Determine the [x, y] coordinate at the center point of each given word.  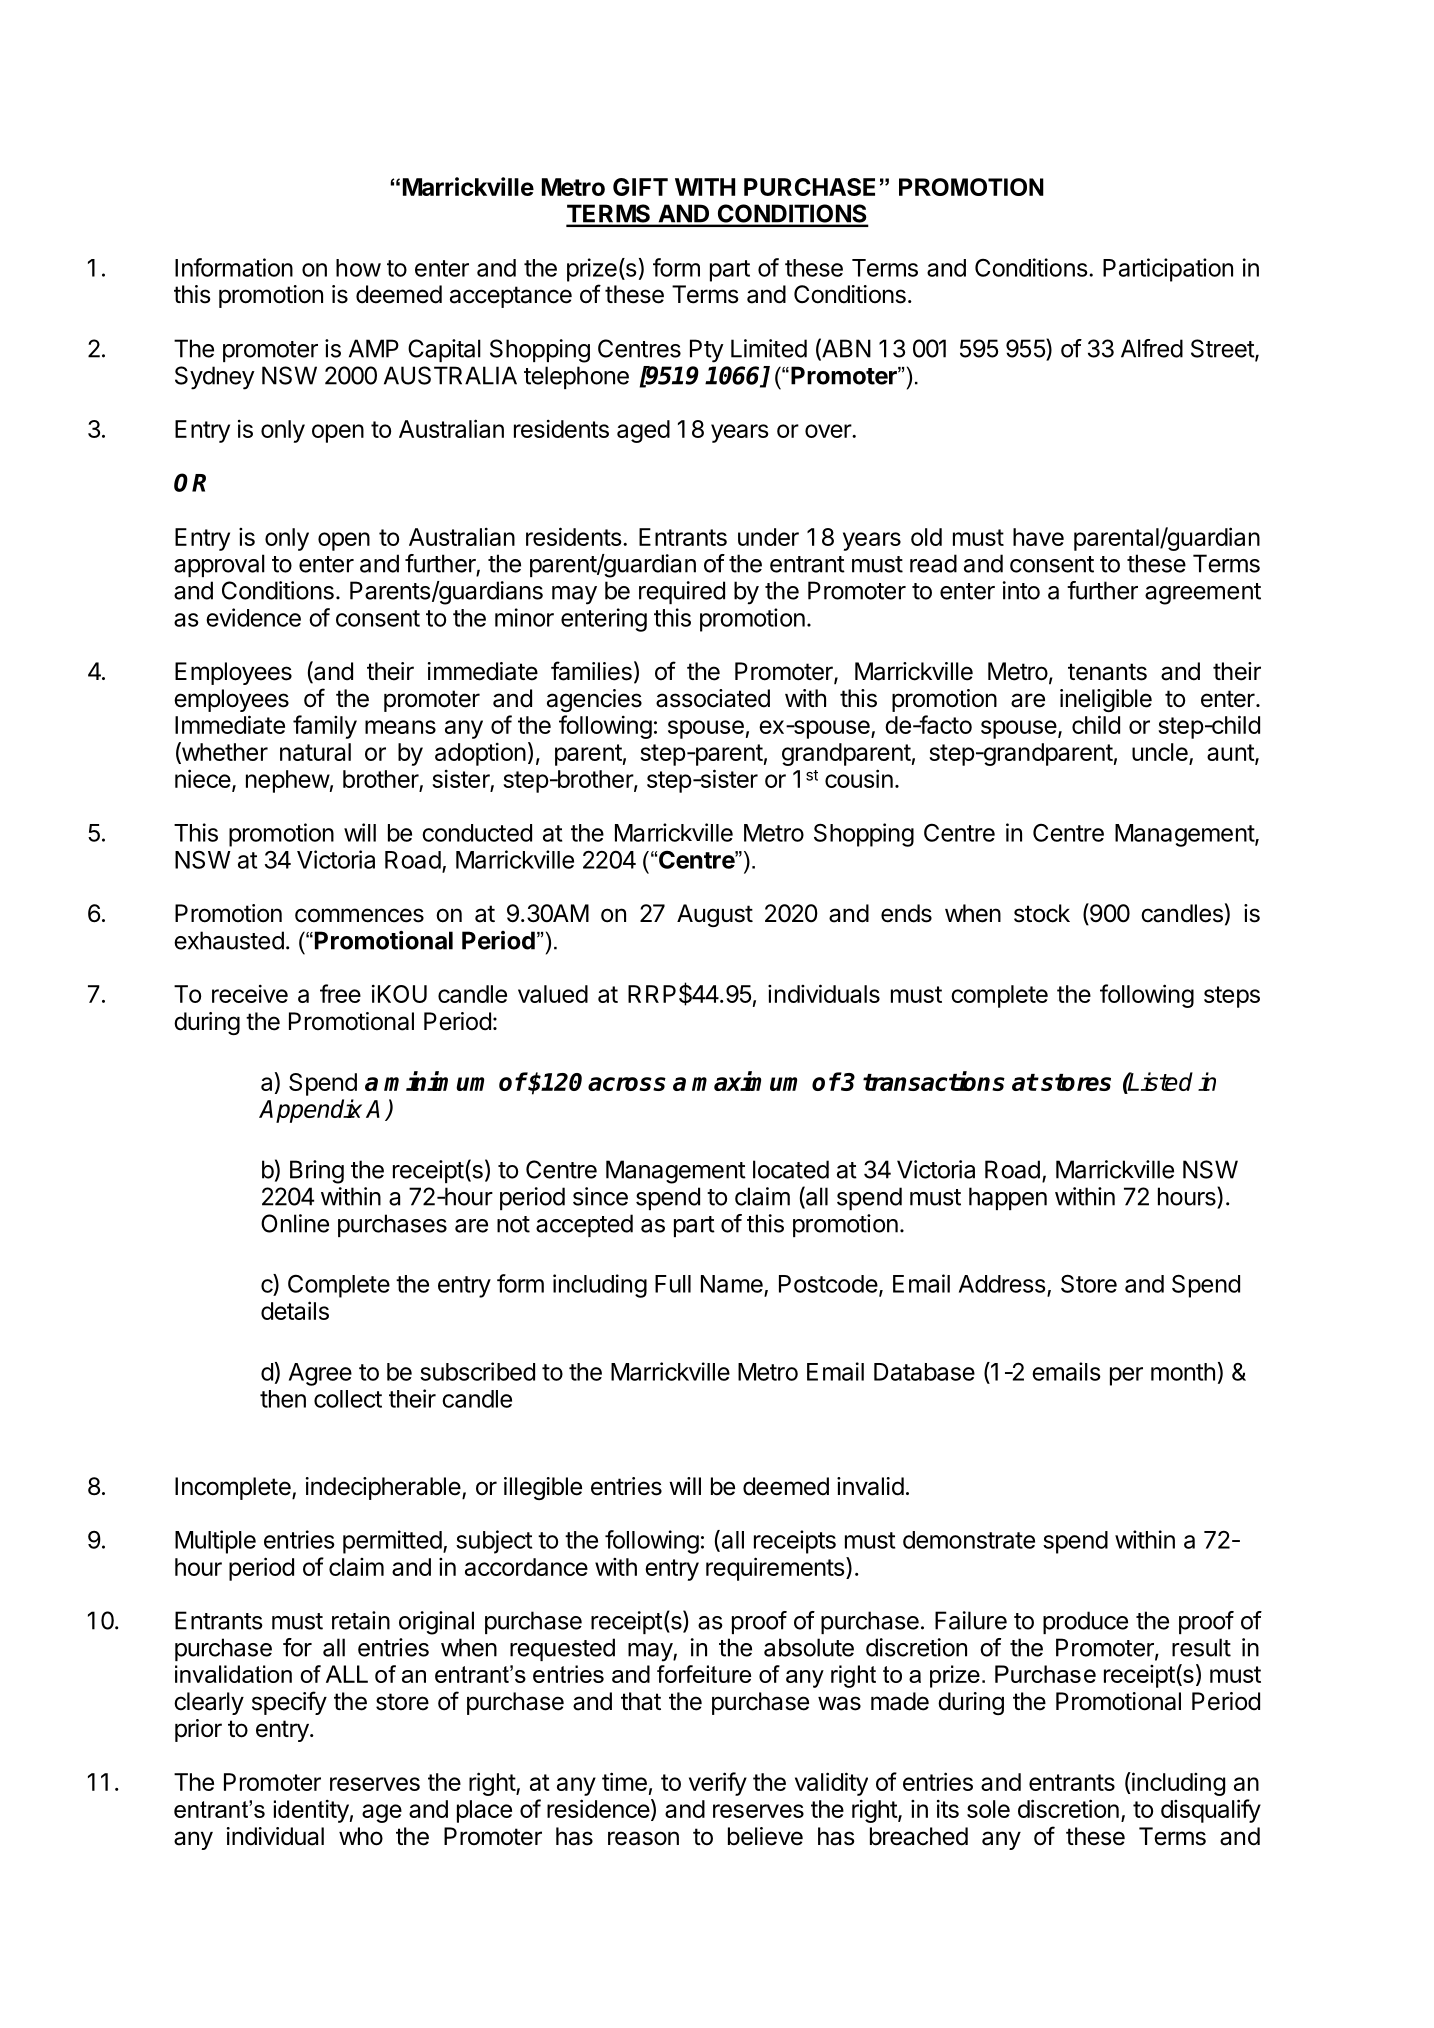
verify [718, 1784]
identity [311, 1811]
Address [1002, 1284]
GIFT [640, 187]
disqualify [1211, 1811]
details [295, 1310]
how [358, 268]
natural [315, 752]
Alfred [1152, 348]
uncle [1161, 753]
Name [732, 1284]
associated [713, 698]
